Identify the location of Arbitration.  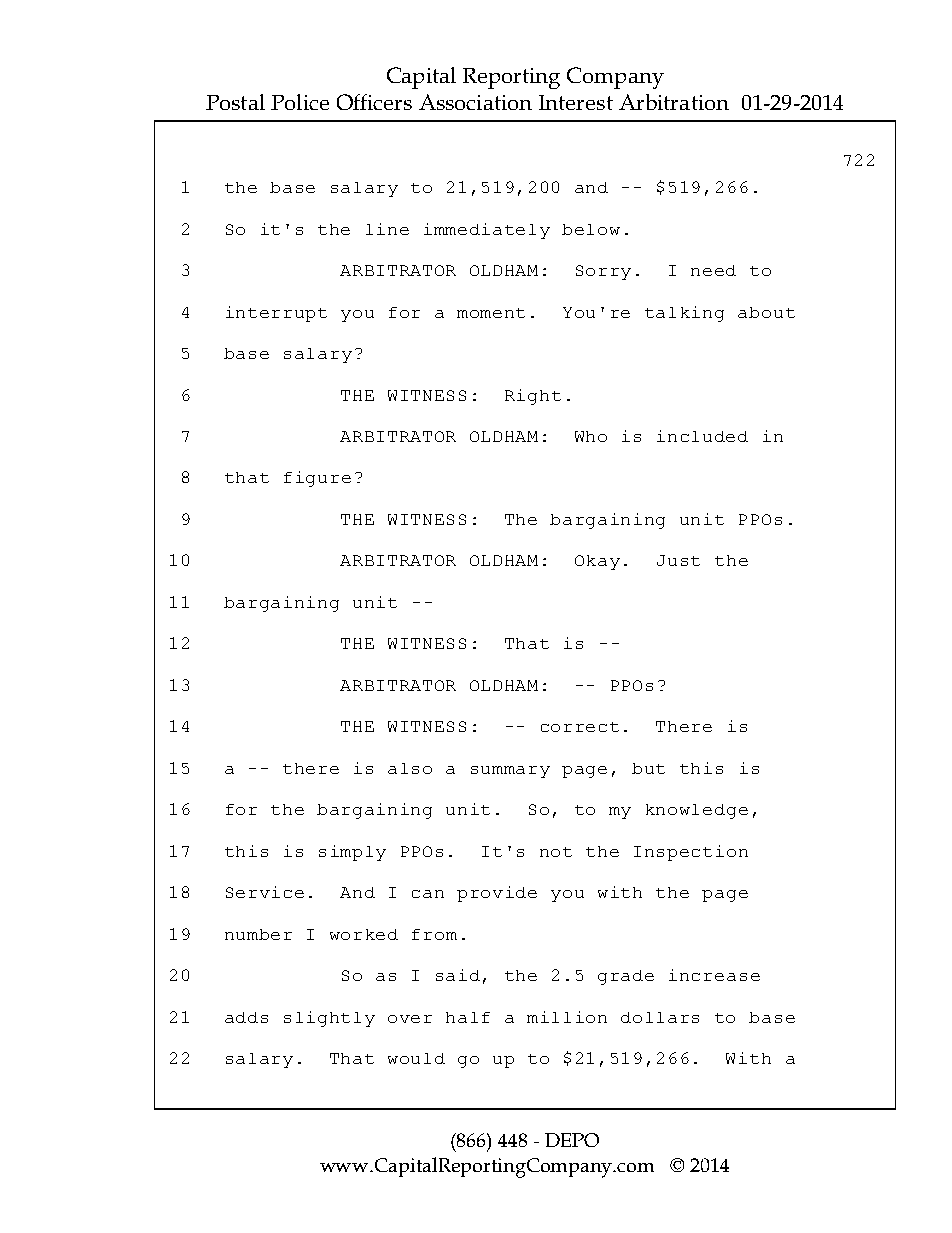
(674, 102).
